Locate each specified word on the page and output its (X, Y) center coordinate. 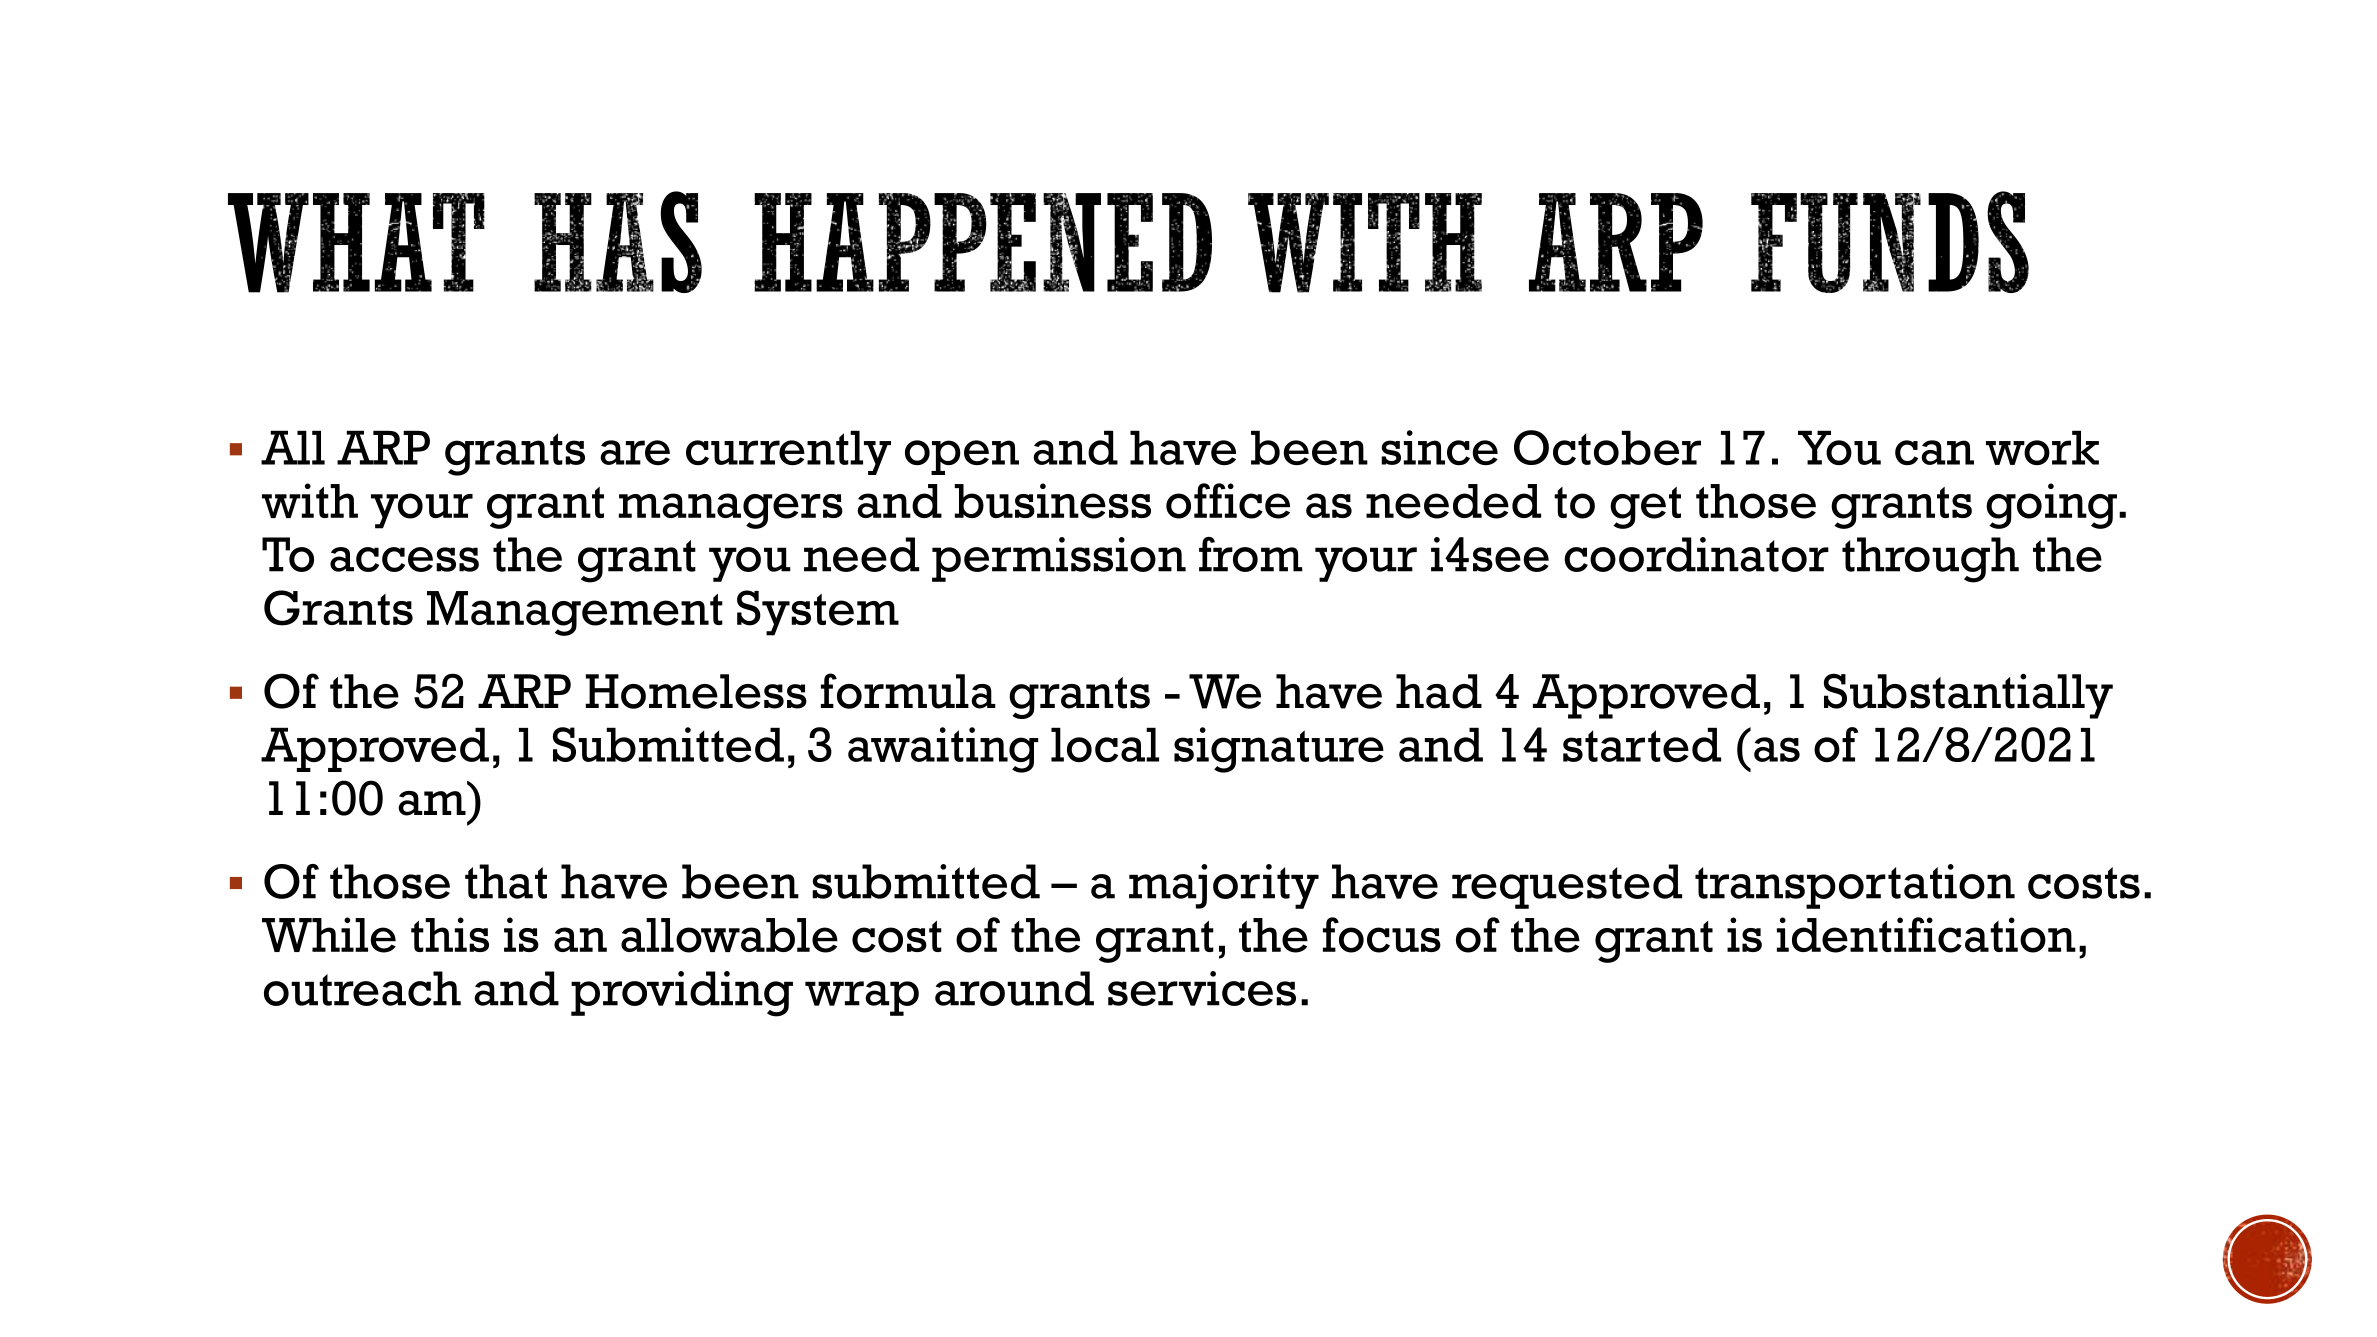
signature (1279, 750)
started (1642, 744)
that (506, 881)
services (1202, 988)
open (962, 457)
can (1934, 452)
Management (575, 613)
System (818, 613)
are (635, 452)
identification (1926, 935)
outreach (362, 988)
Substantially (1968, 696)
